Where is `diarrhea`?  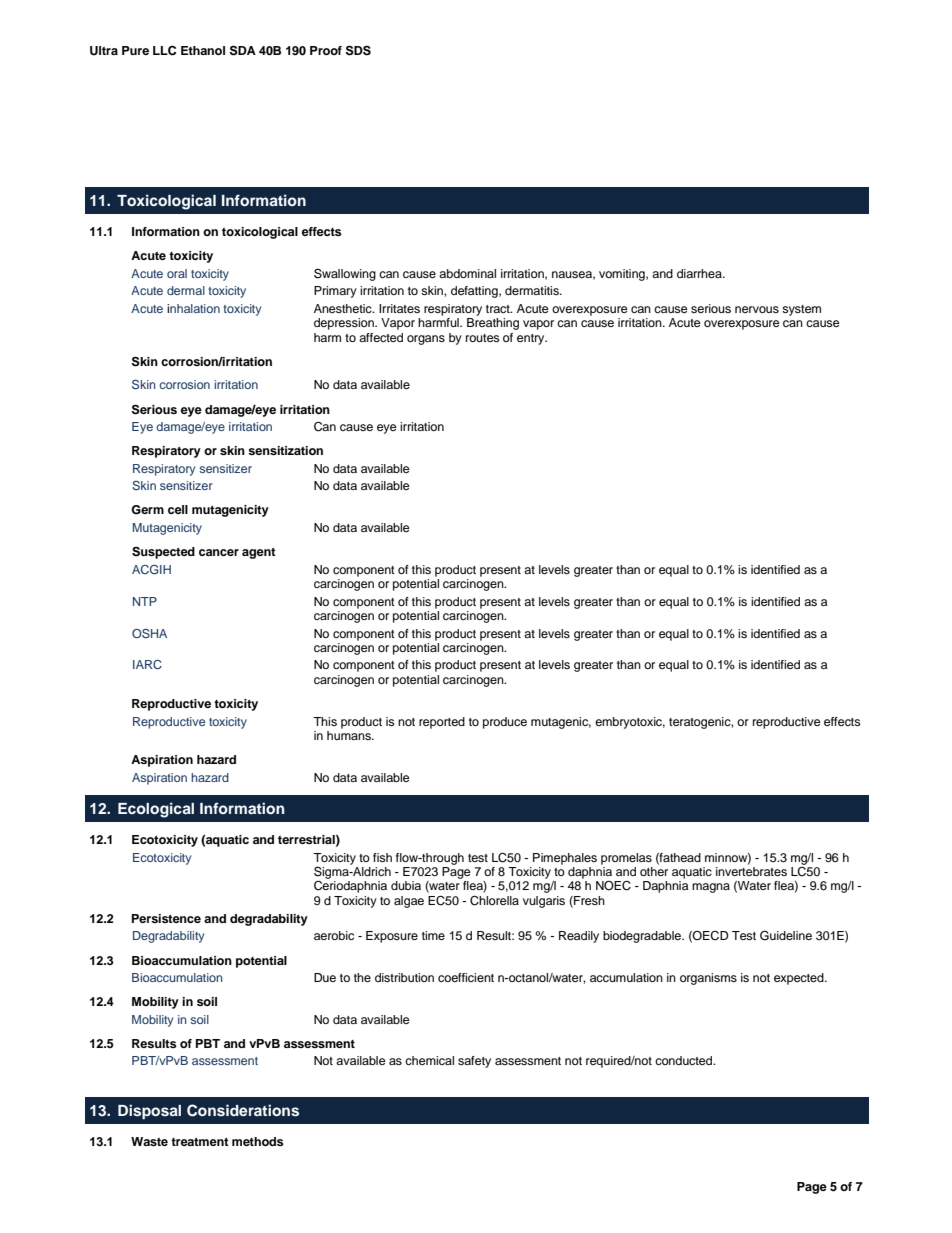
diarrhea is located at coordinates (700, 273).
